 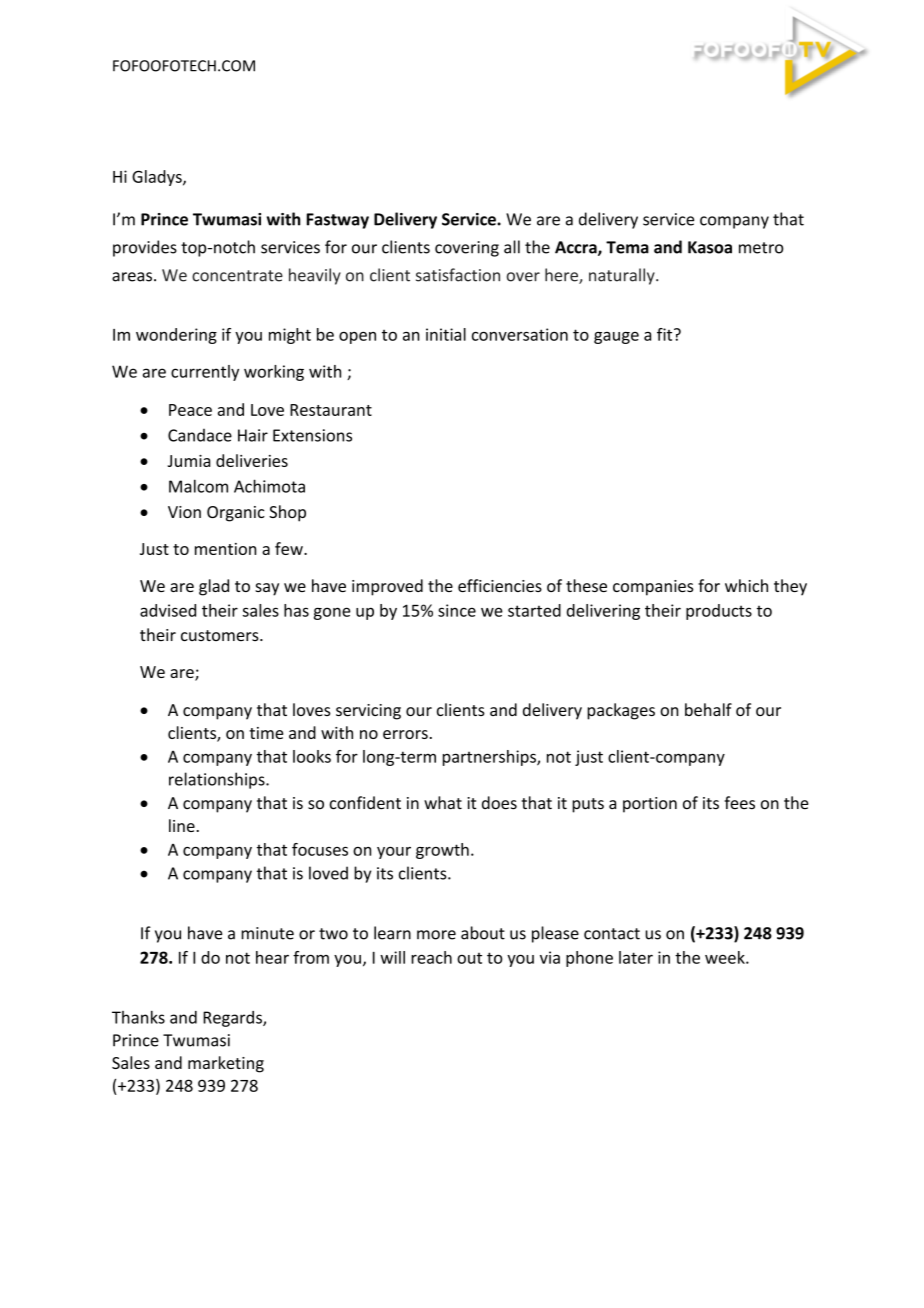 What do you see at coordinates (431, 957) in the screenshot?
I see `reach` at bounding box center [431, 957].
